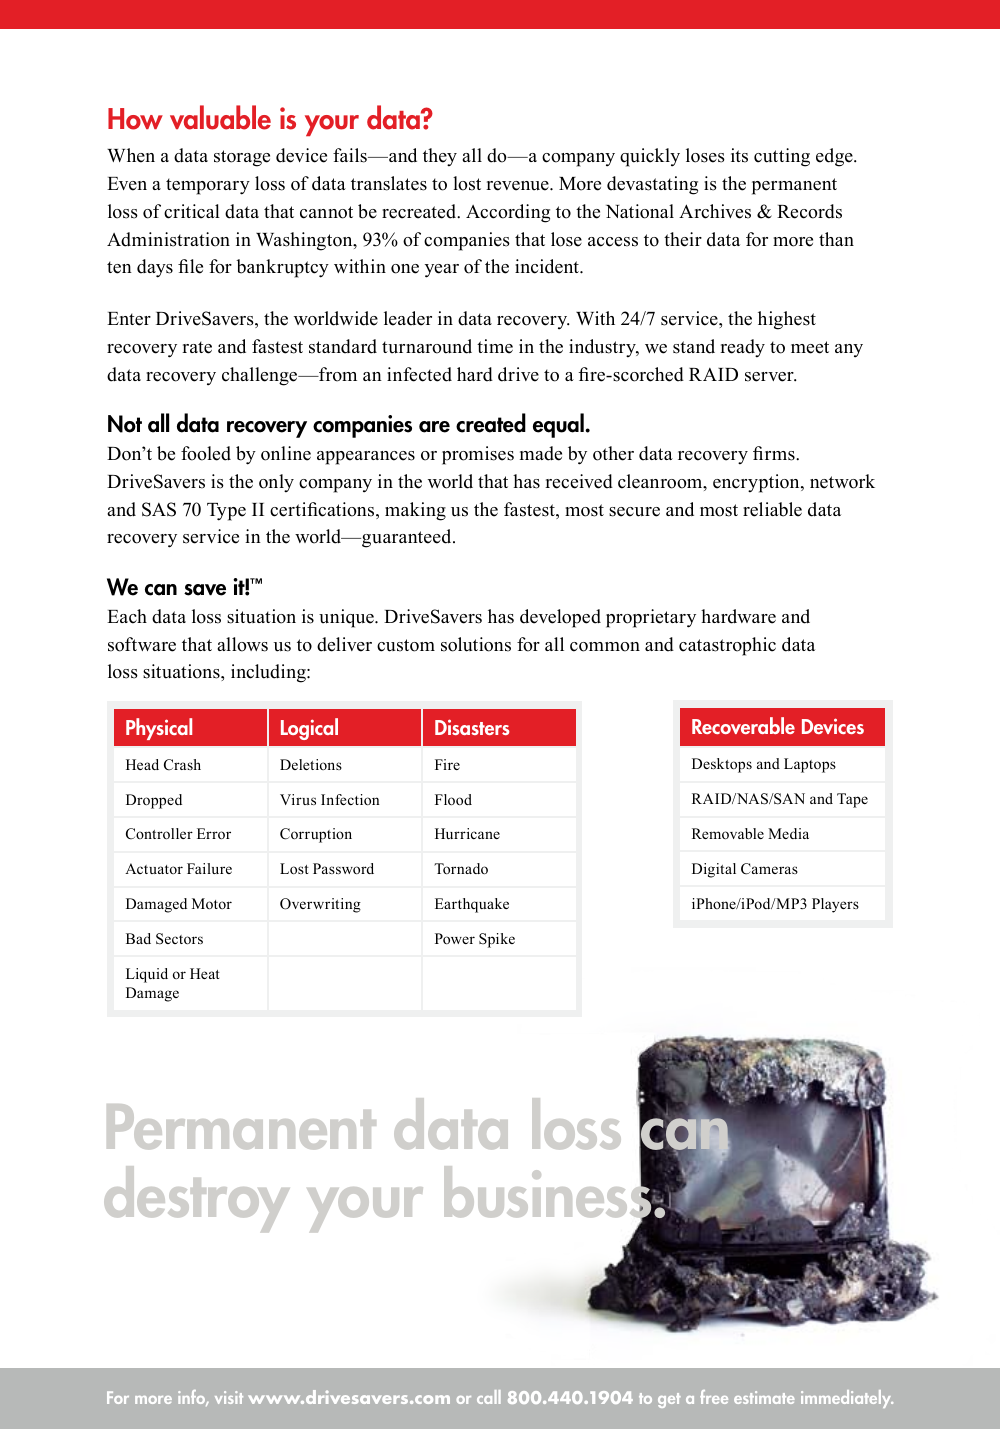 The height and width of the page is (1429, 1000). Describe the element at coordinates (722, 765) in the page. I see `Desktops` at that location.
